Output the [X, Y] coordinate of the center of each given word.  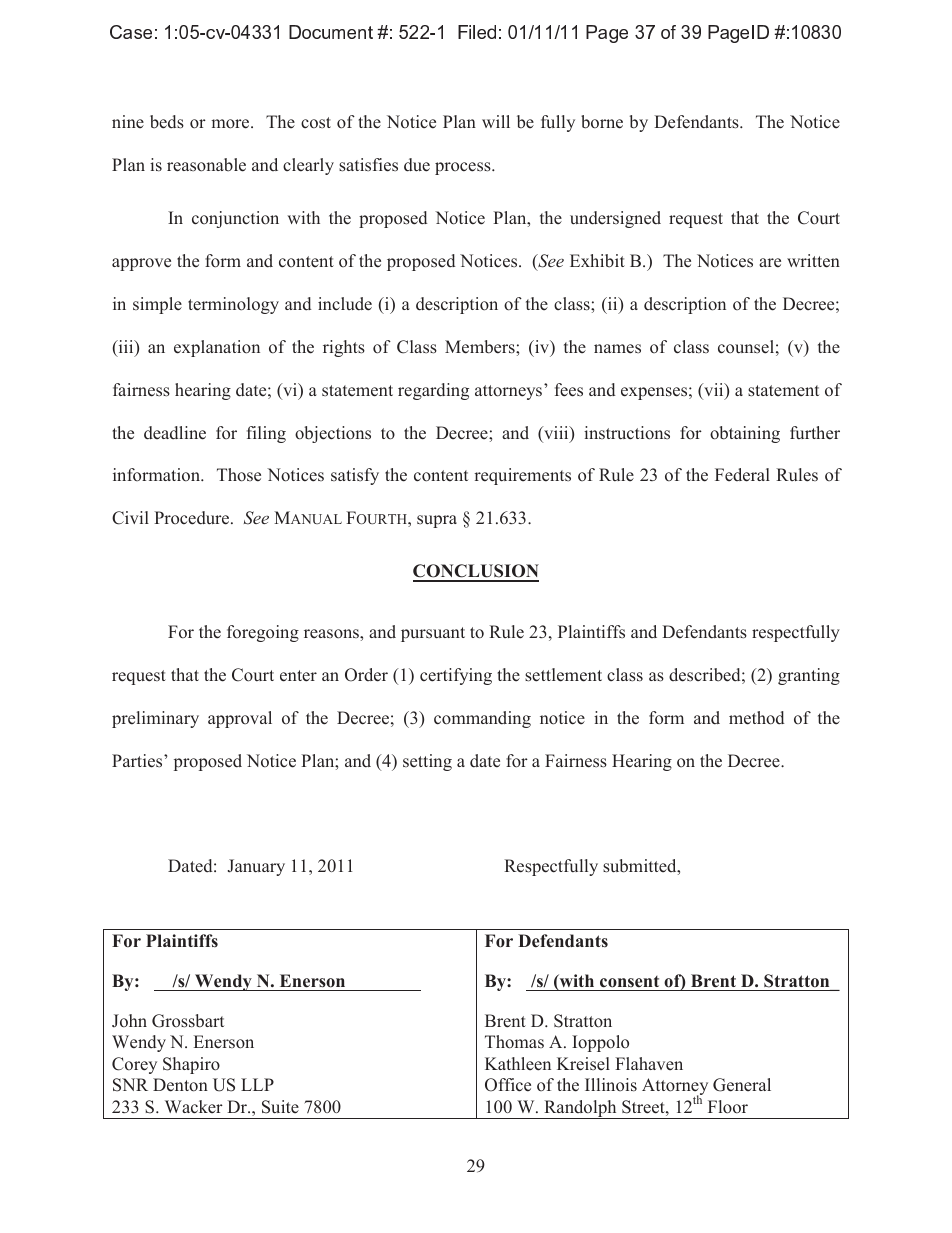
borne [602, 122]
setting [427, 762]
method [756, 718]
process [464, 168]
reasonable [206, 165]
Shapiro [191, 1065]
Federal [742, 475]
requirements [522, 476]
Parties [138, 761]
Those [239, 475]
